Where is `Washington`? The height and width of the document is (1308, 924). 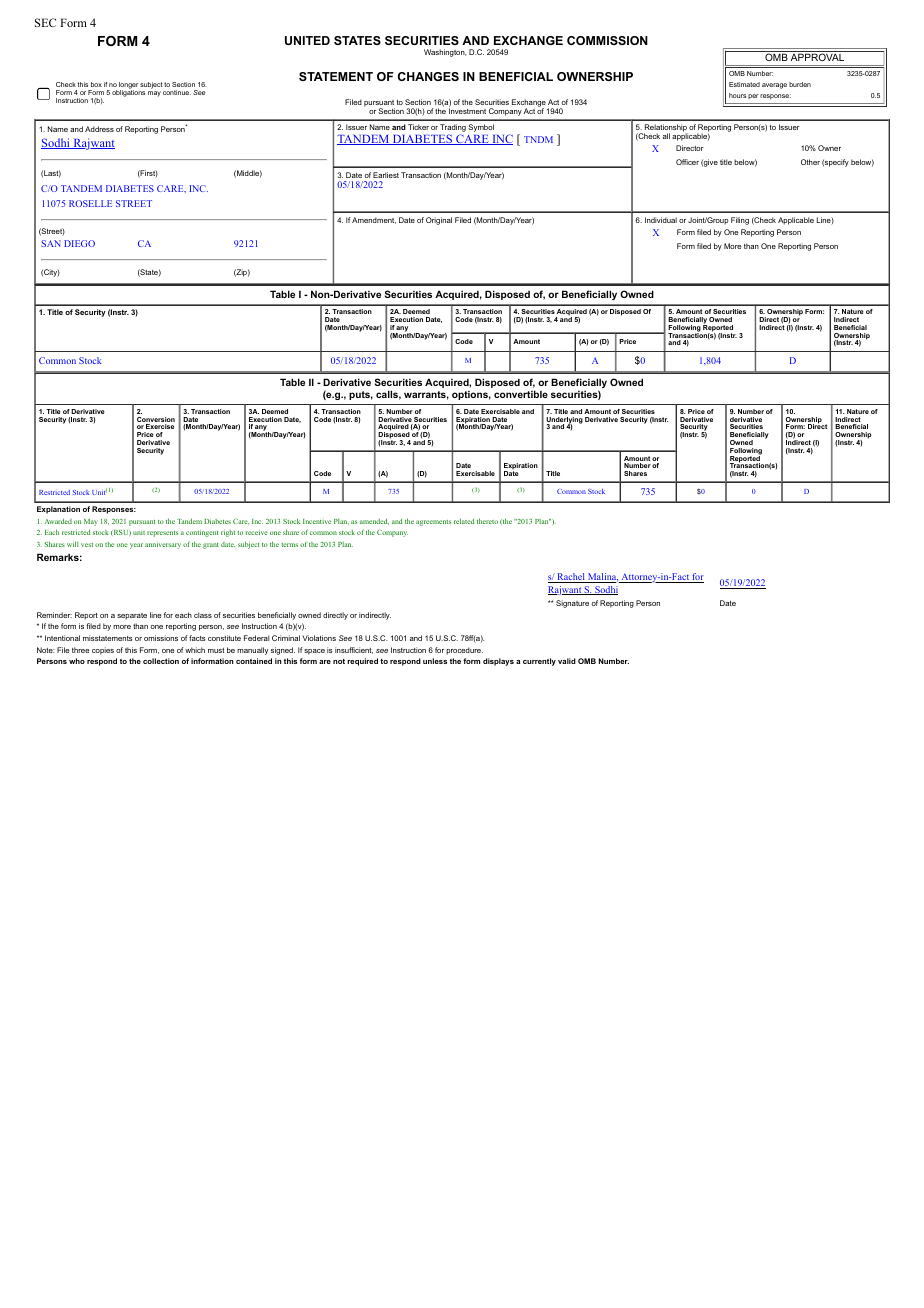 Washington is located at coordinates (445, 53).
